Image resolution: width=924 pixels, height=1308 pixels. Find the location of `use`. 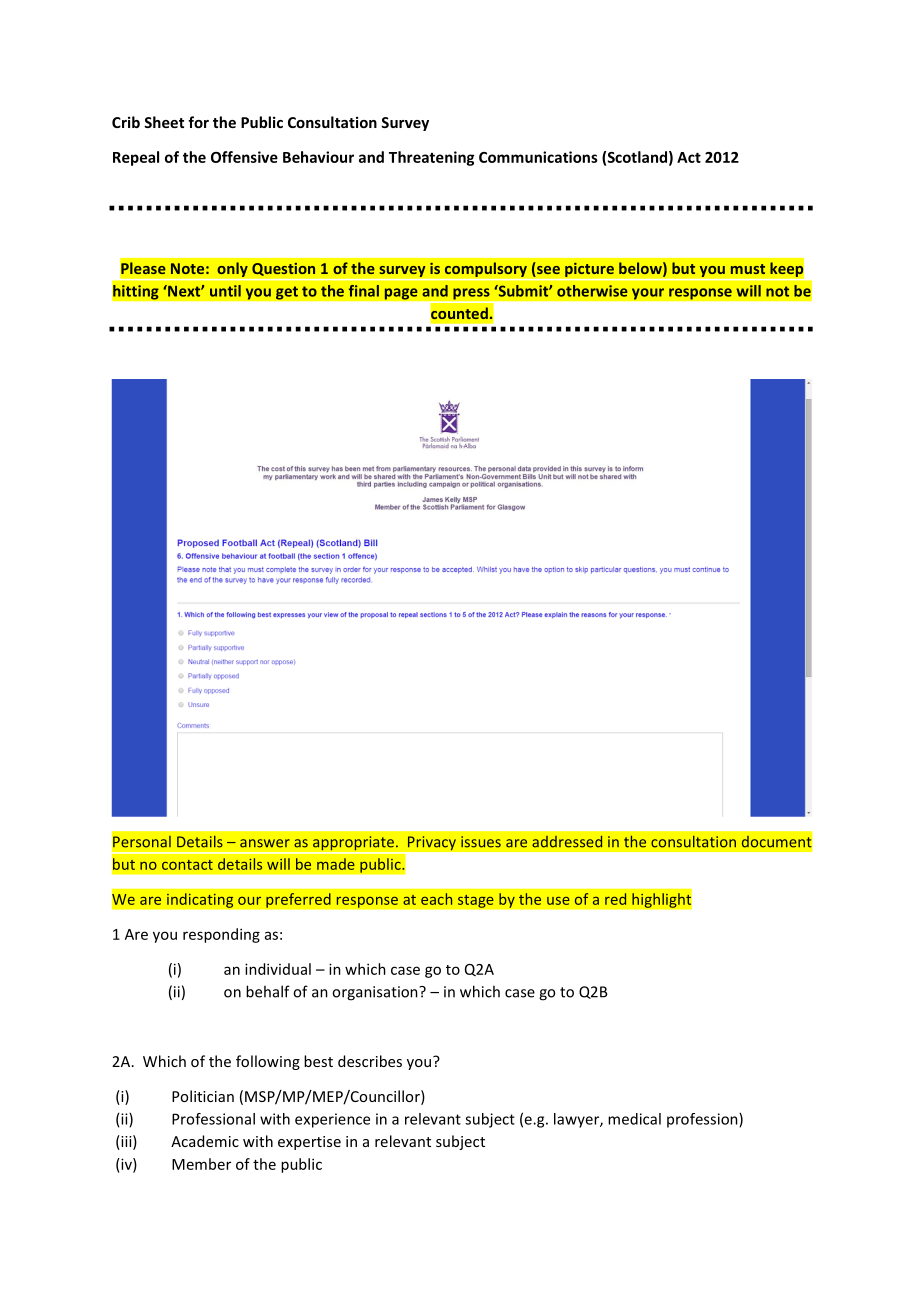

use is located at coordinates (558, 901).
